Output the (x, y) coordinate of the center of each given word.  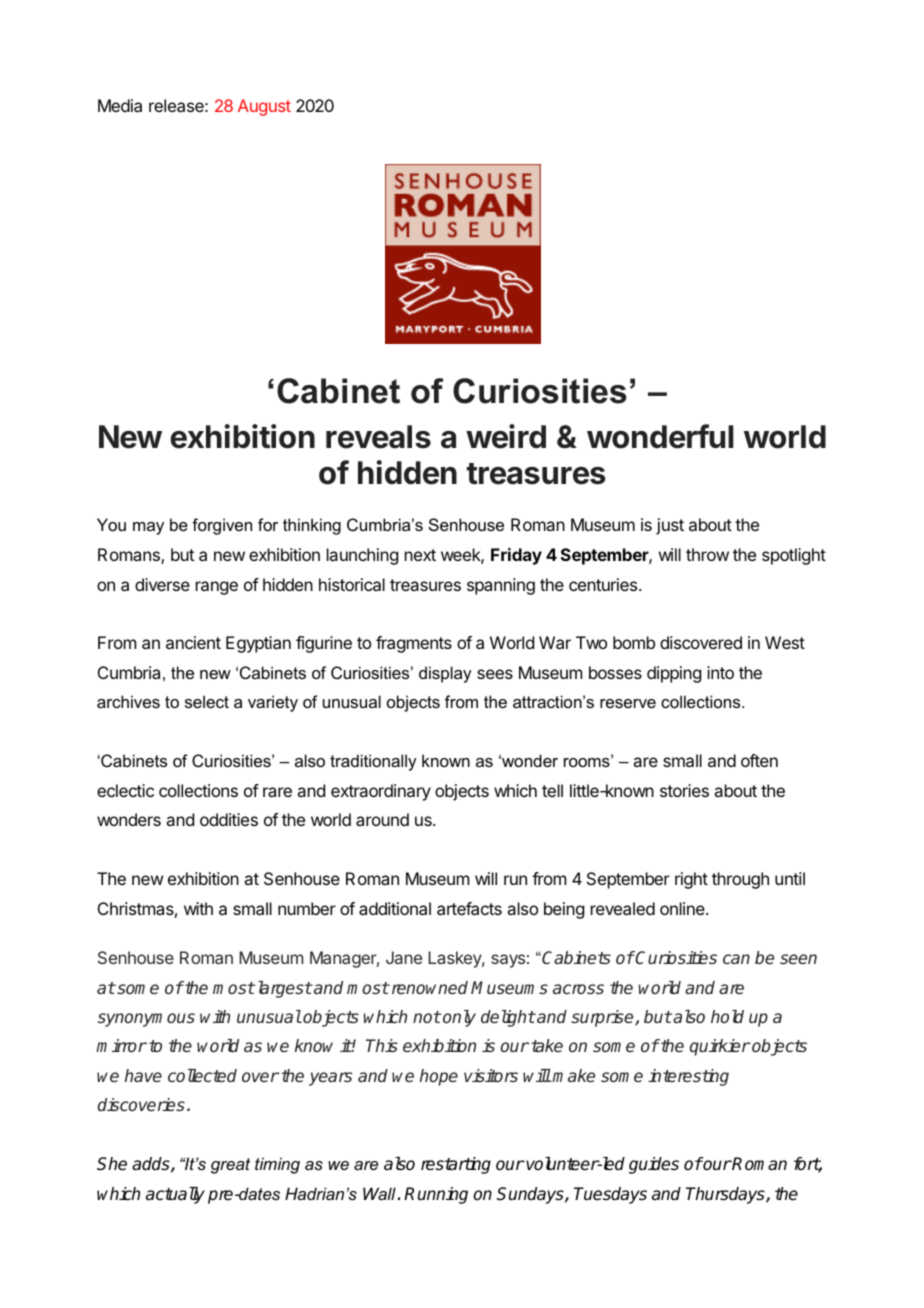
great (230, 1166)
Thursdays (726, 1195)
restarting (456, 1165)
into (720, 672)
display (445, 674)
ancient (193, 642)
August (264, 107)
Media (120, 105)
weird (506, 436)
